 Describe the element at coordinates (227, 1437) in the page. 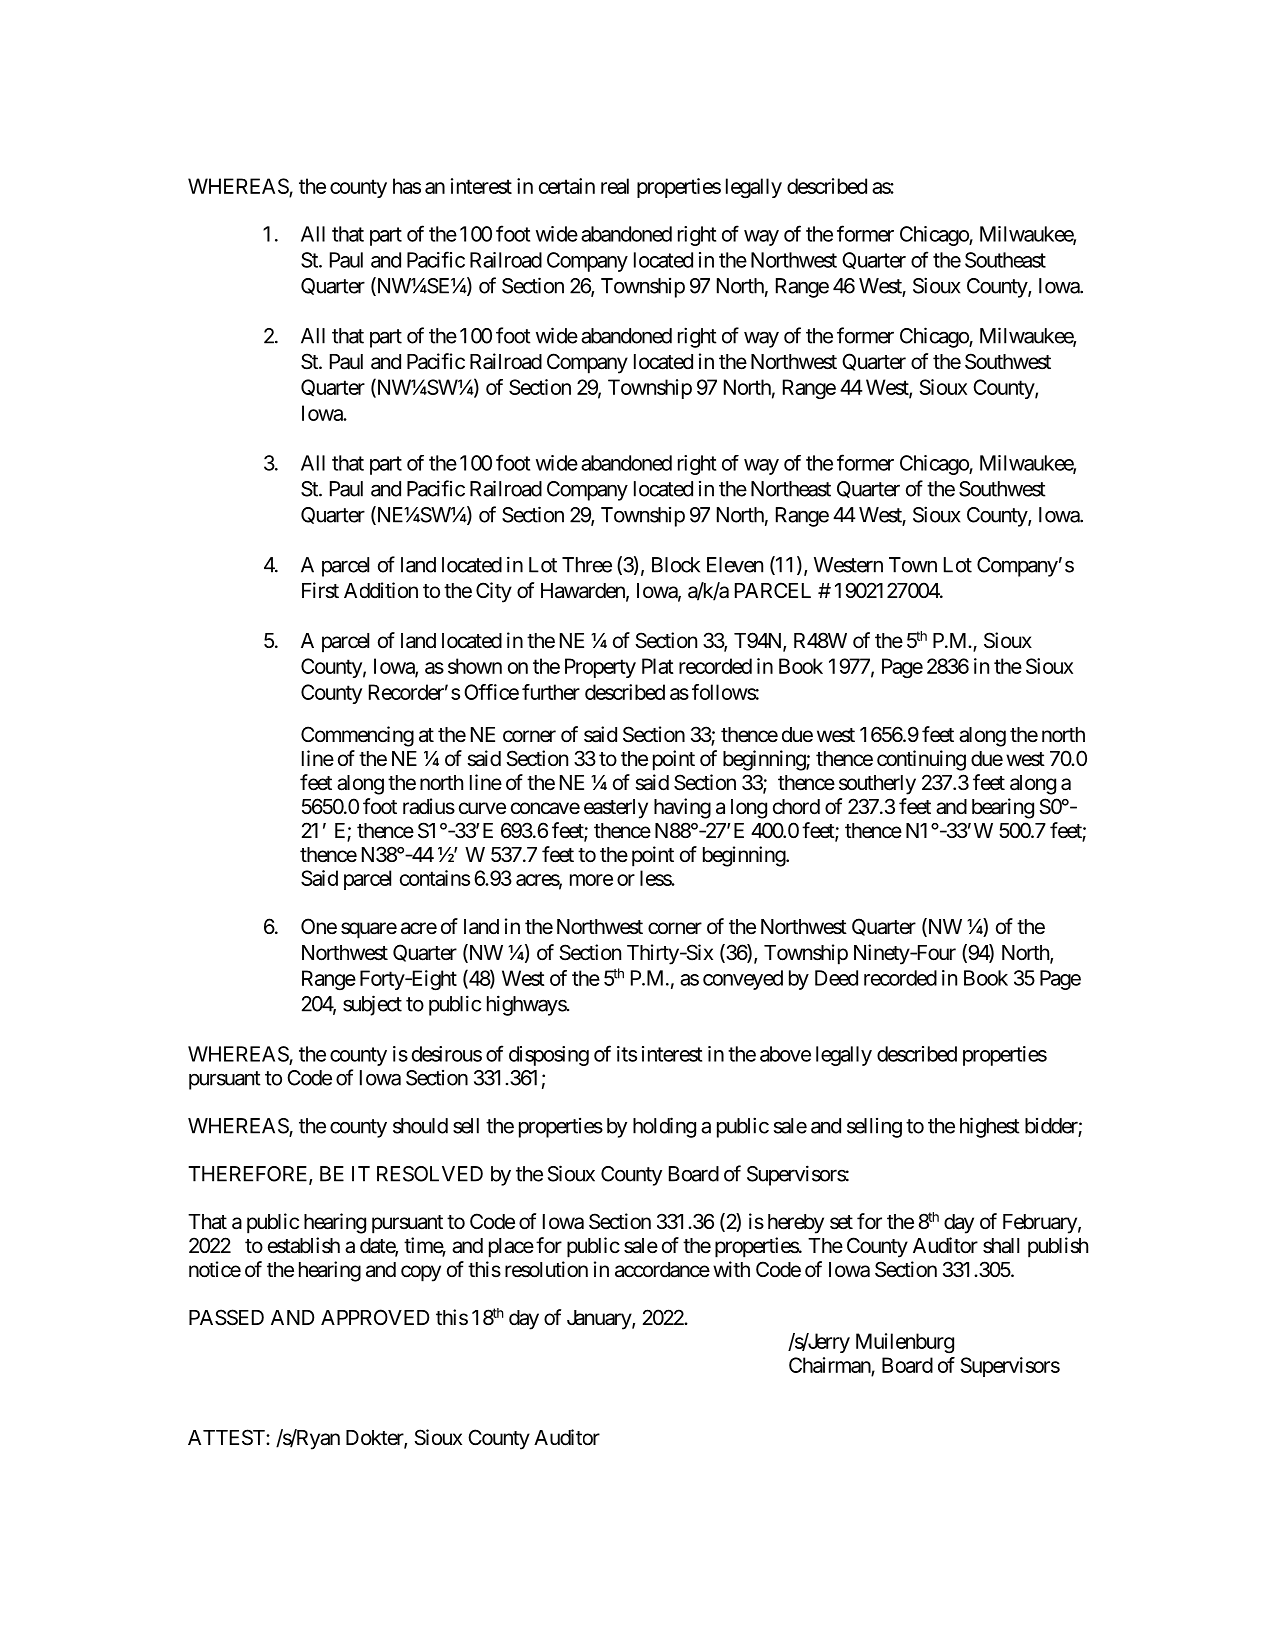

I see `ATTEST` at that location.
